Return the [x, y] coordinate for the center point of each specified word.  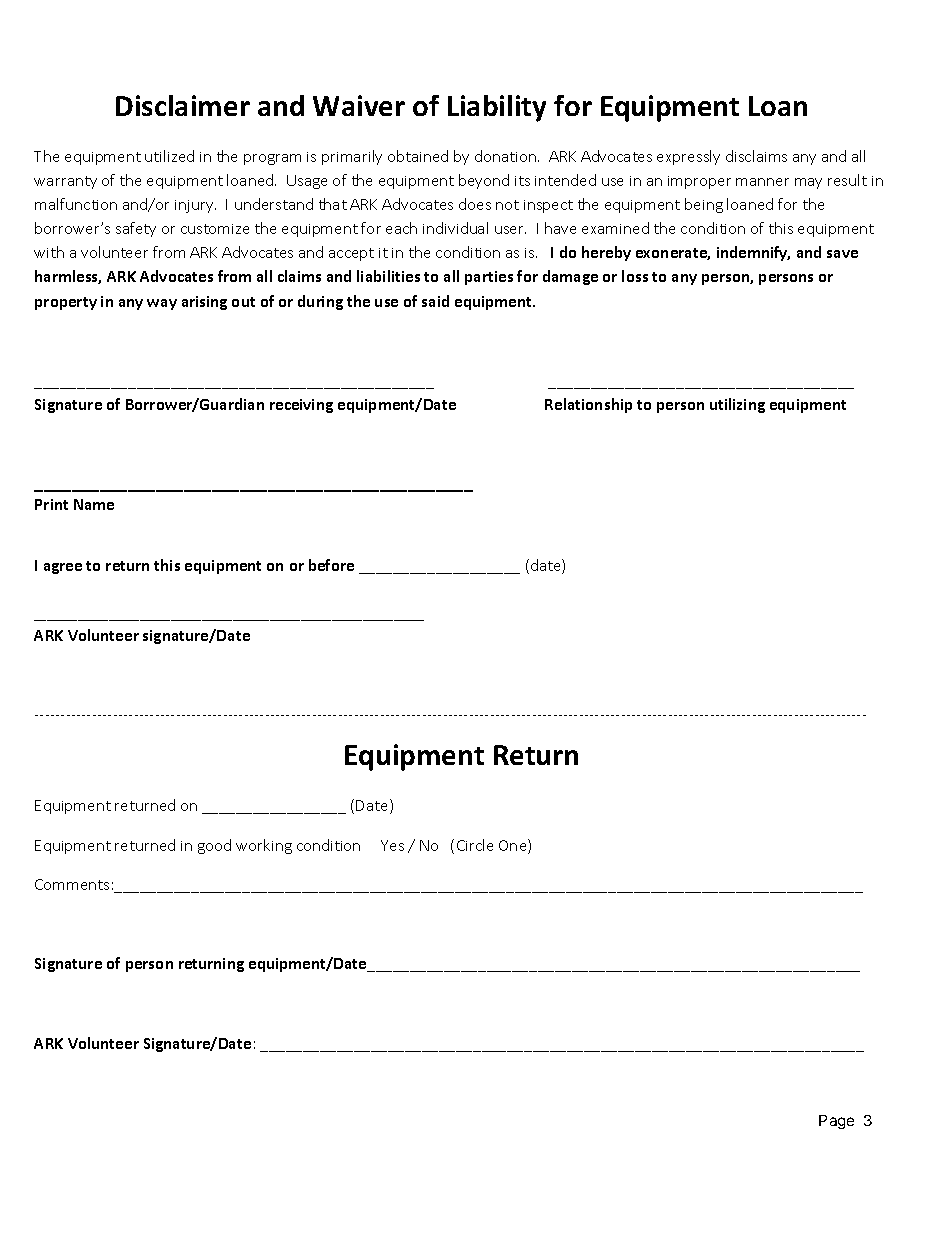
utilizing [737, 405]
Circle [475, 845]
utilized [169, 156]
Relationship [588, 405]
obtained [418, 156]
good [214, 846]
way [162, 304]
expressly [688, 157]
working [264, 846]
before [331, 565]
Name [94, 504]
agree [63, 568]
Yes [392, 845]
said [435, 301]
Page [836, 1122]
